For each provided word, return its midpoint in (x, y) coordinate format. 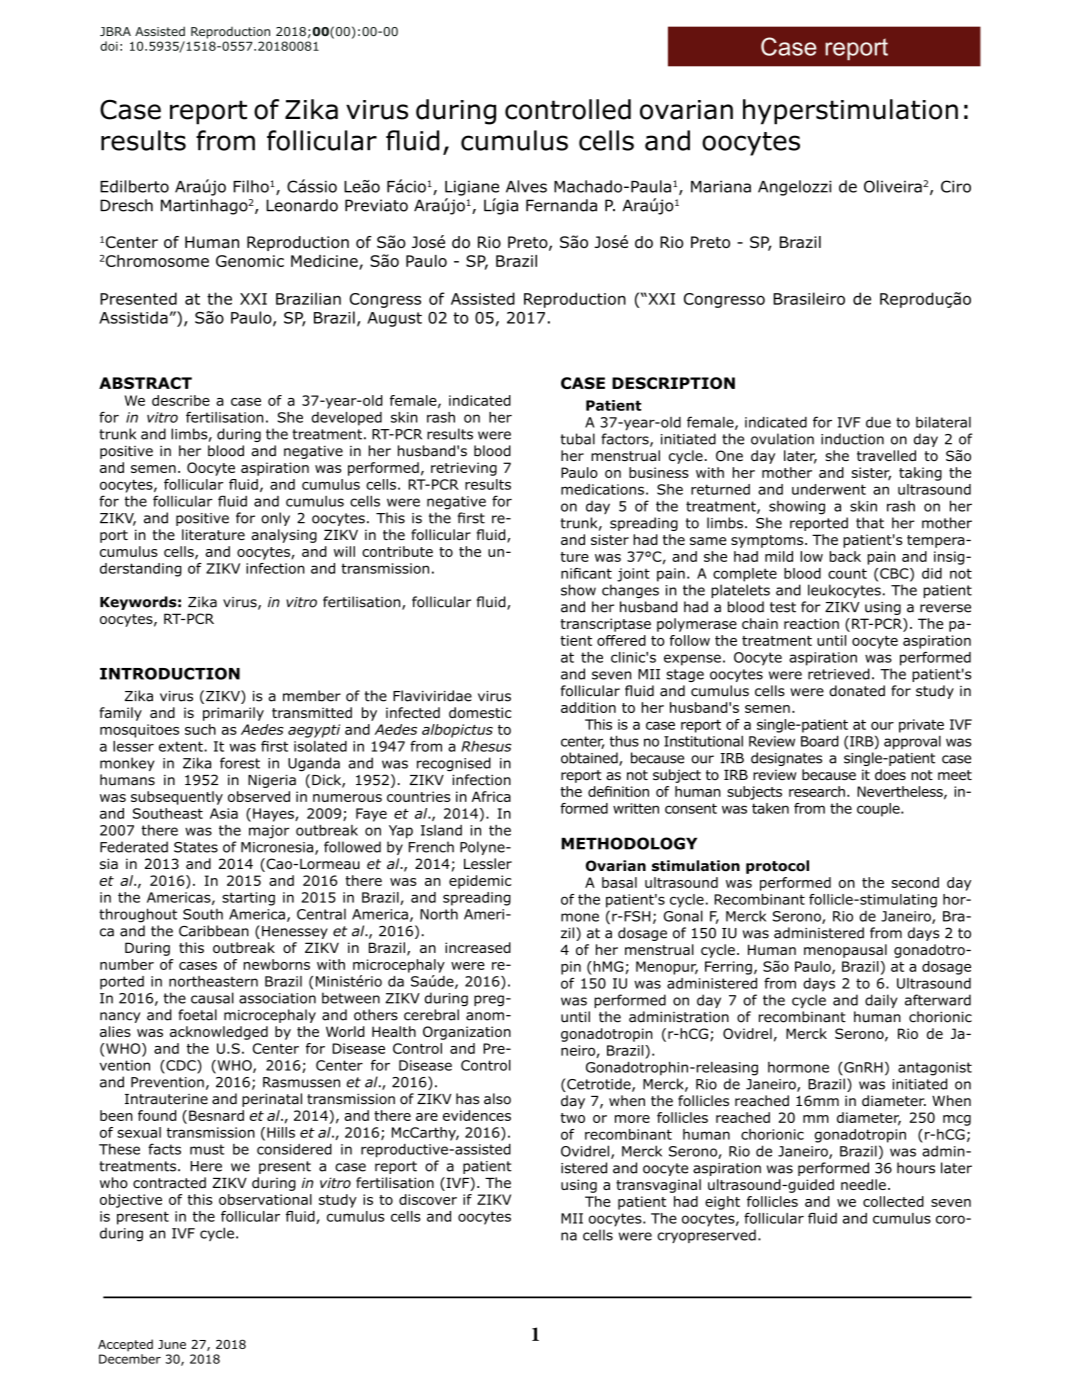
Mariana (721, 186)
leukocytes (844, 591)
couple (879, 810)
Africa (491, 796)
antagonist (935, 1069)
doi (109, 46)
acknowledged (219, 1033)
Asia (224, 813)
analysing (284, 536)
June (172, 1344)
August (394, 319)
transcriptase (605, 625)
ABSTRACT (145, 383)
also (497, 1099)
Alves (526, 186)
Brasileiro (809, 298)
